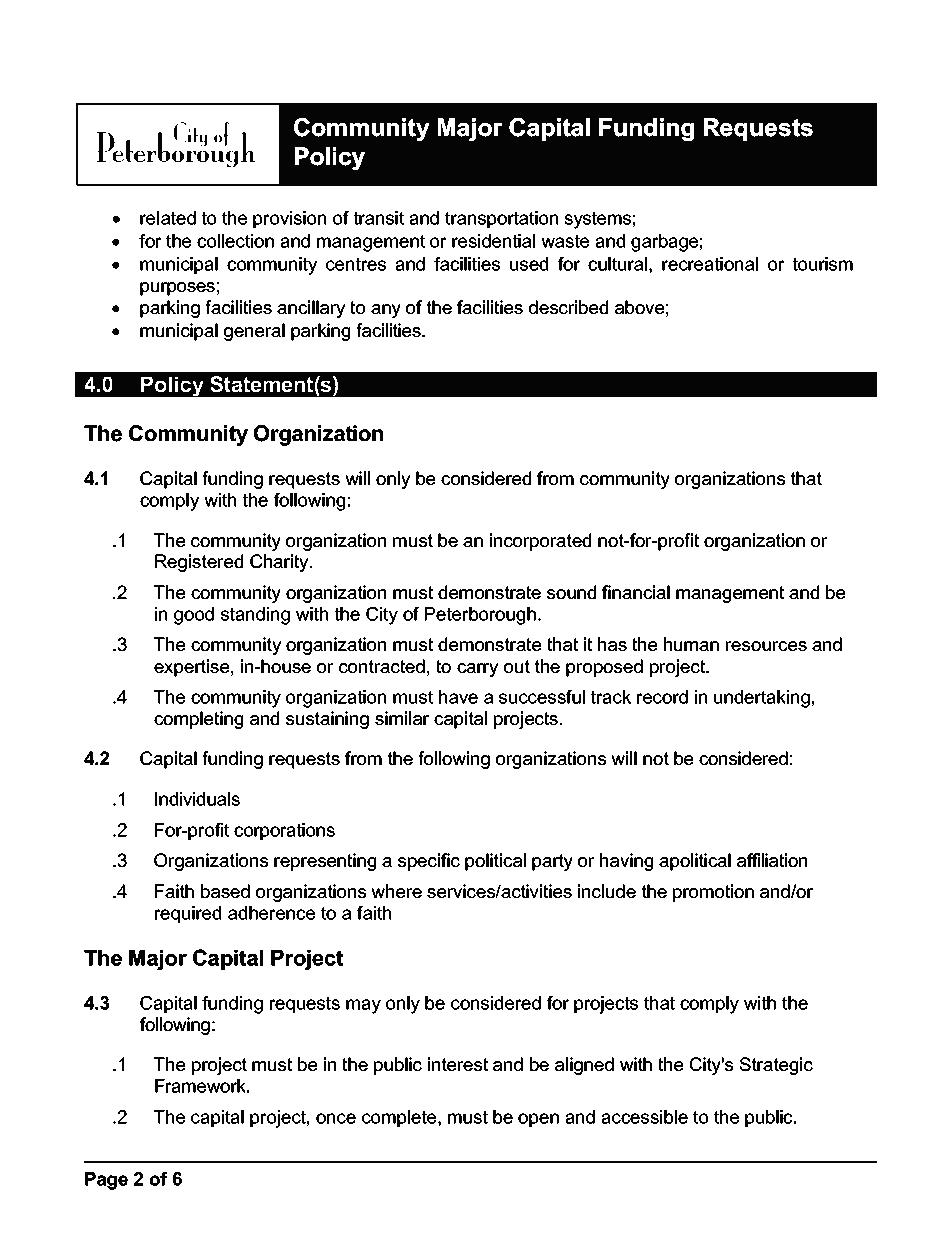 The image size is (952, 1233). Describe the element at coordinates (199, 563) in the screenshot. I see `Registered` at that location.
